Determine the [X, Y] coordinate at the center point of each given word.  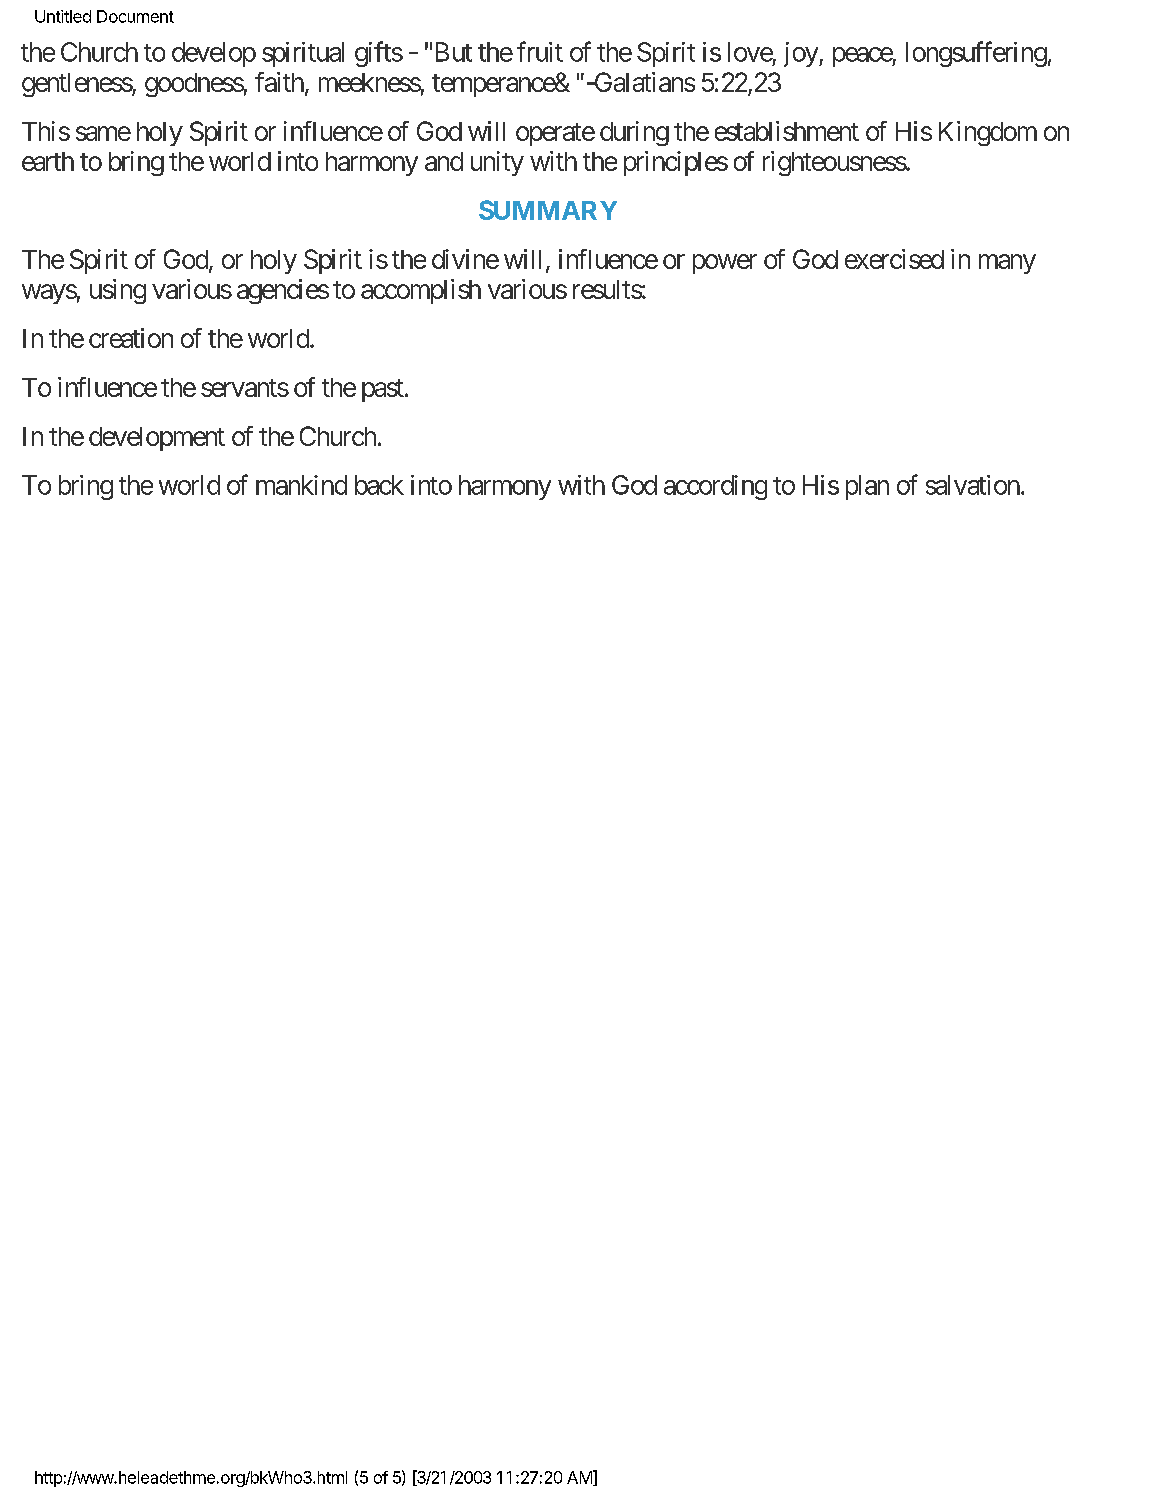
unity [497, 163]
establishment [787, 131]
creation [131, 338]
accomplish [421, 291]
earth [48, 161]
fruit [540, 51]
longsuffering [976, 54]
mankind [301, 485]
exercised [894, 259]
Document [135, 16]
